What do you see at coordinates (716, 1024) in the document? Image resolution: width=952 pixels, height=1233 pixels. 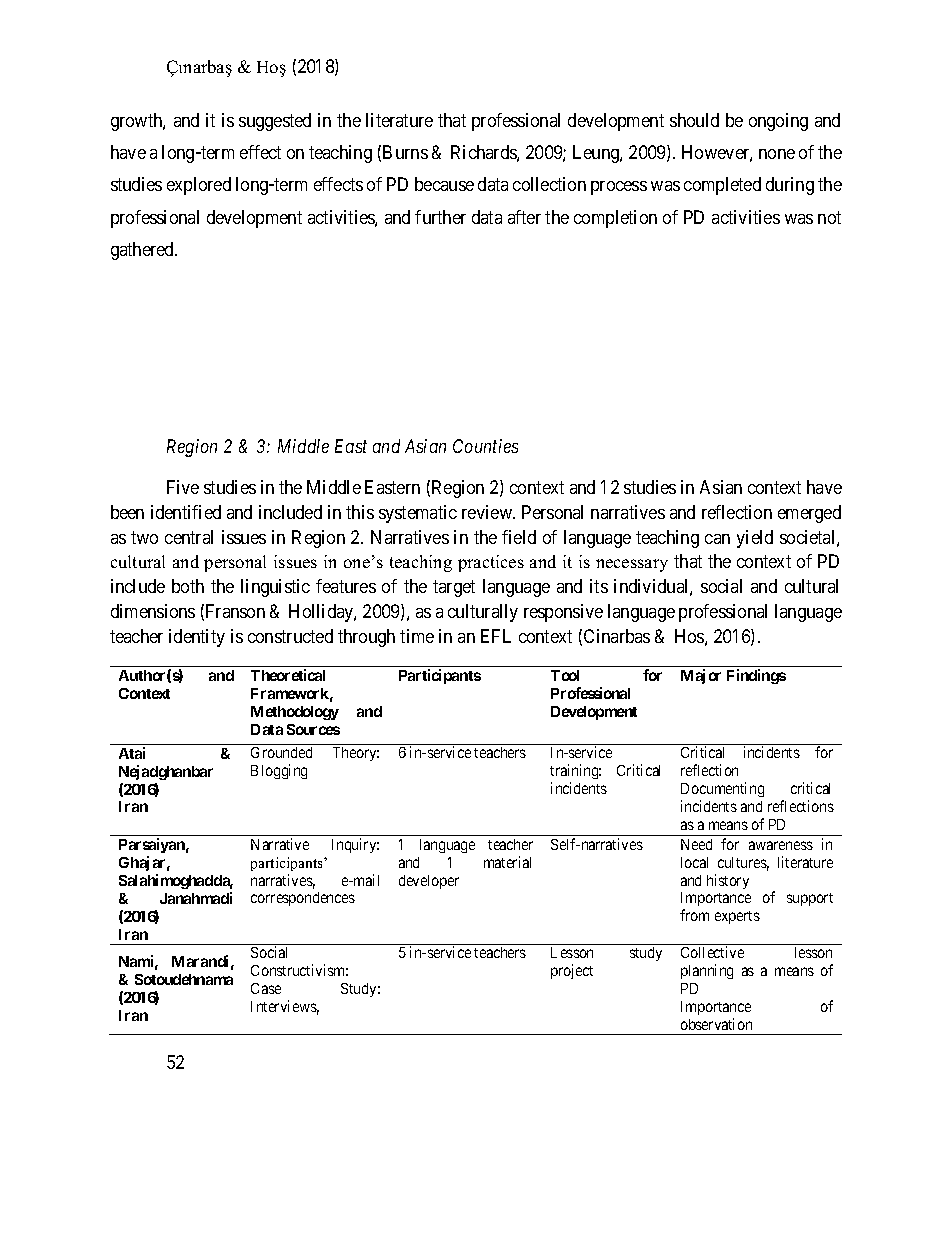 I see `observation` at bounding box center [716, 1024].
